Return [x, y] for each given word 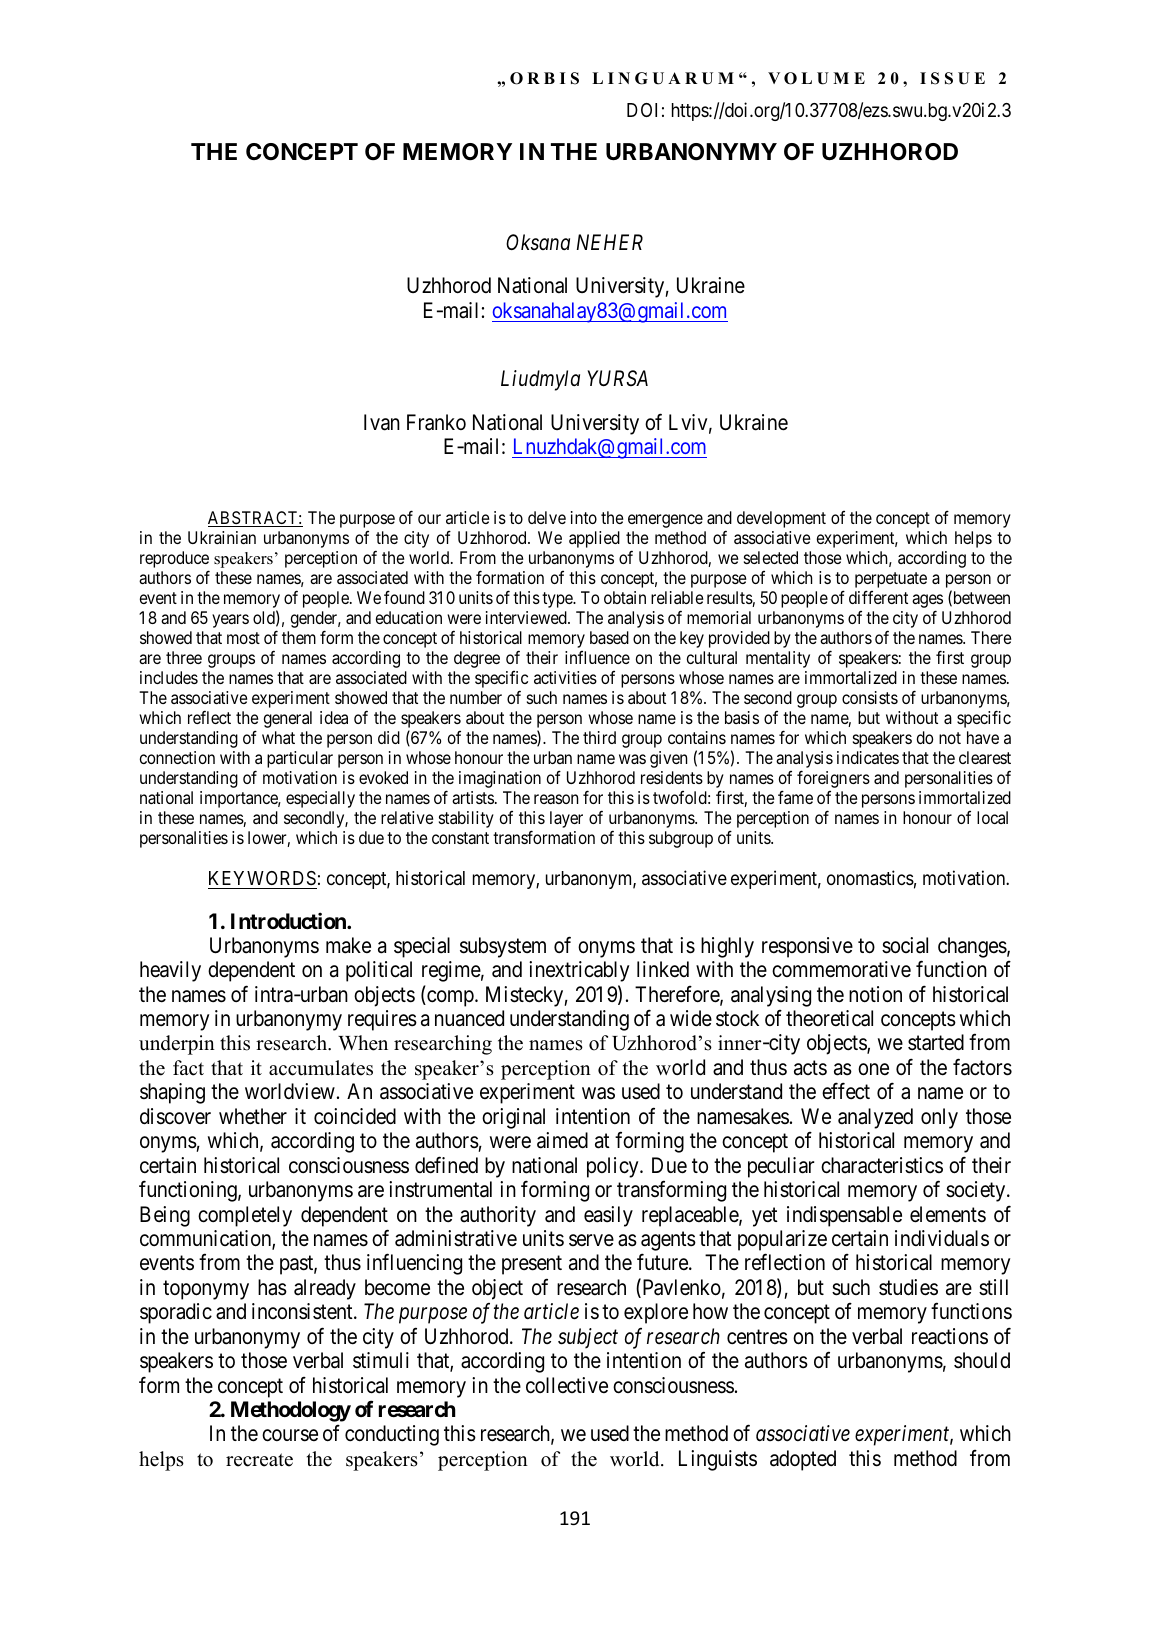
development [781, 519]
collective [567, 1385]
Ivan [382, 422]
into [584, 517]
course [290, 1435]
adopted [803, 1460]
